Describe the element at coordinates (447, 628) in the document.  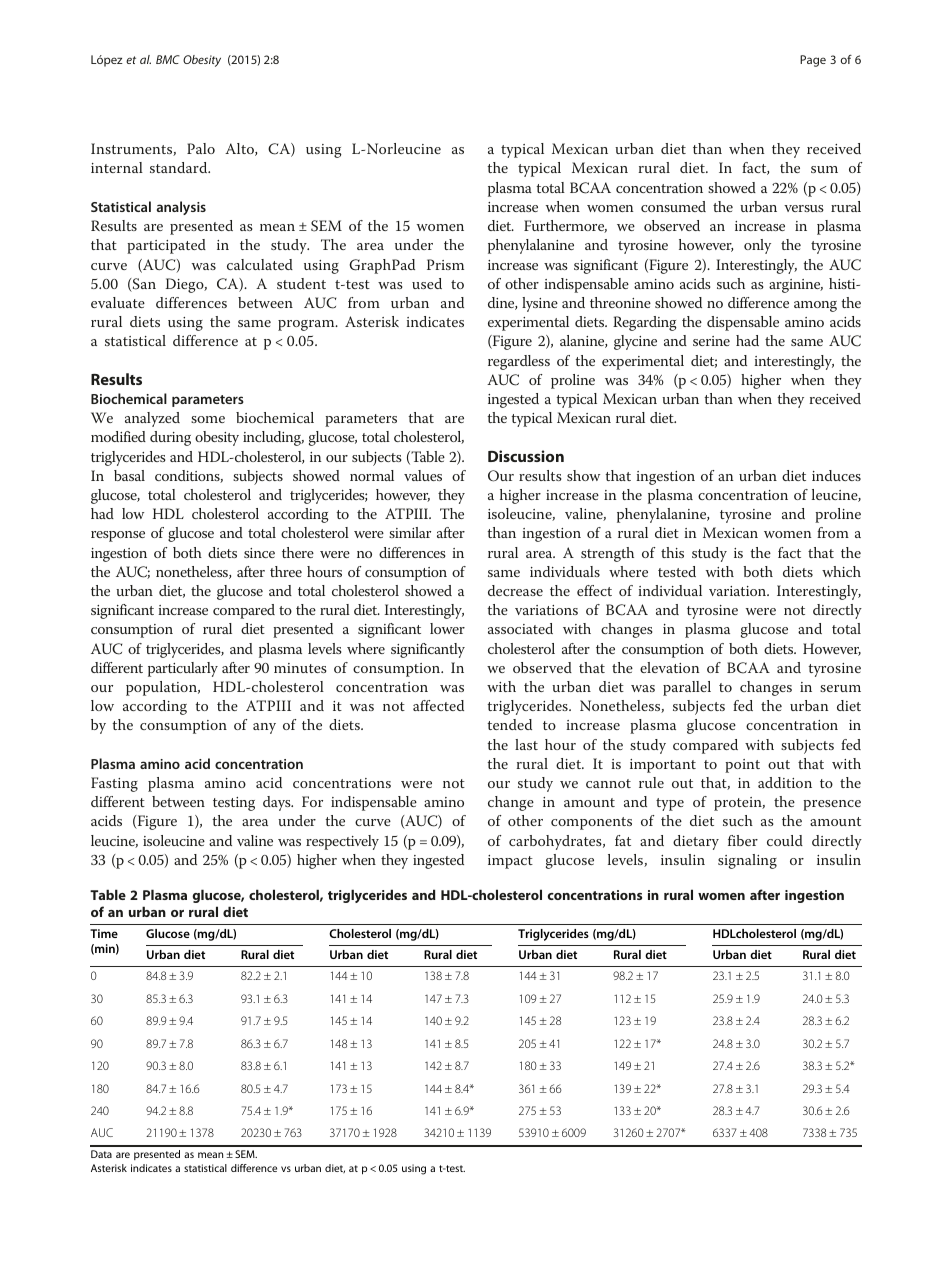
I see `lower` at that location.
